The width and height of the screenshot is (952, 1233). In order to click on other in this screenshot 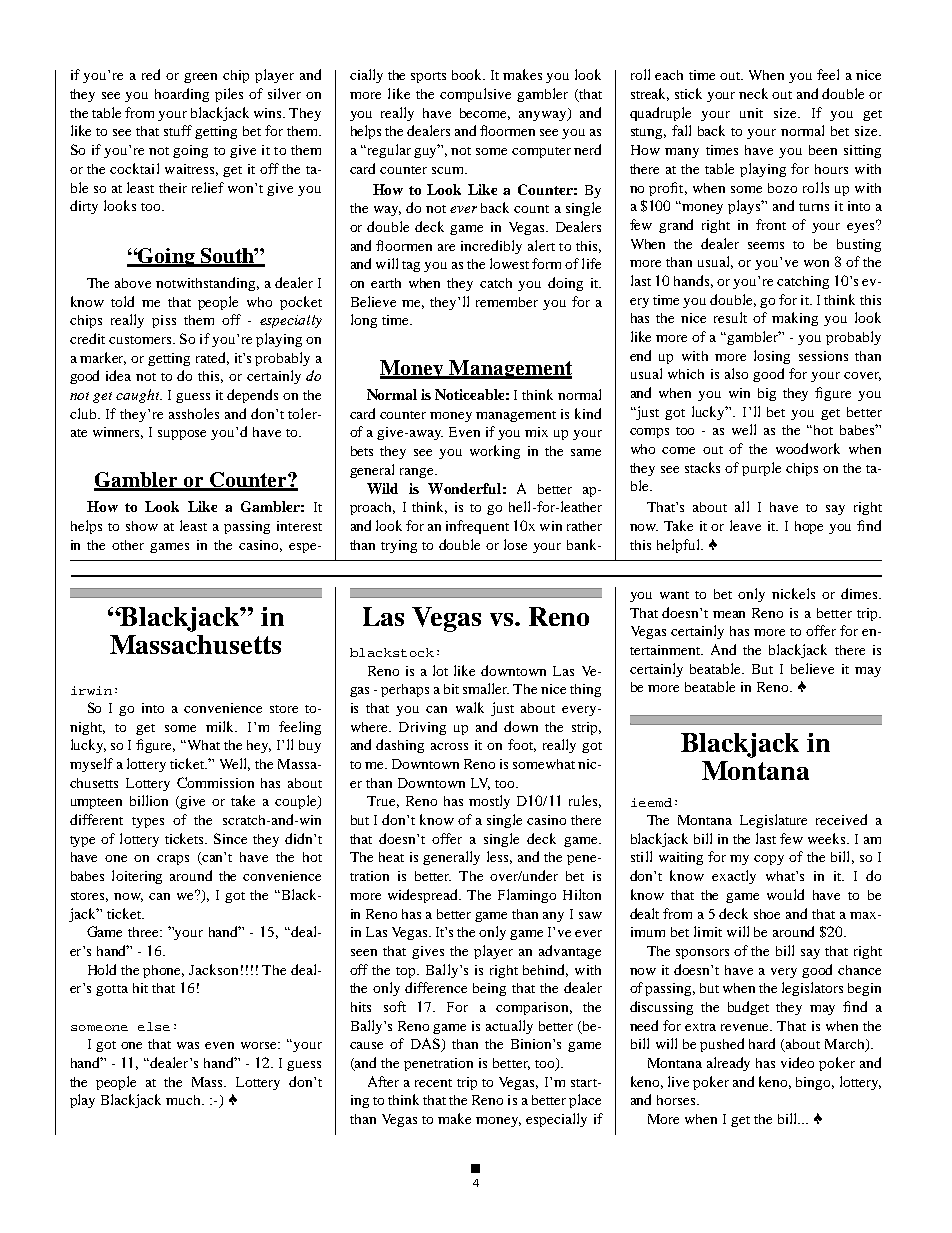, I will do `click(128, 545)`.
